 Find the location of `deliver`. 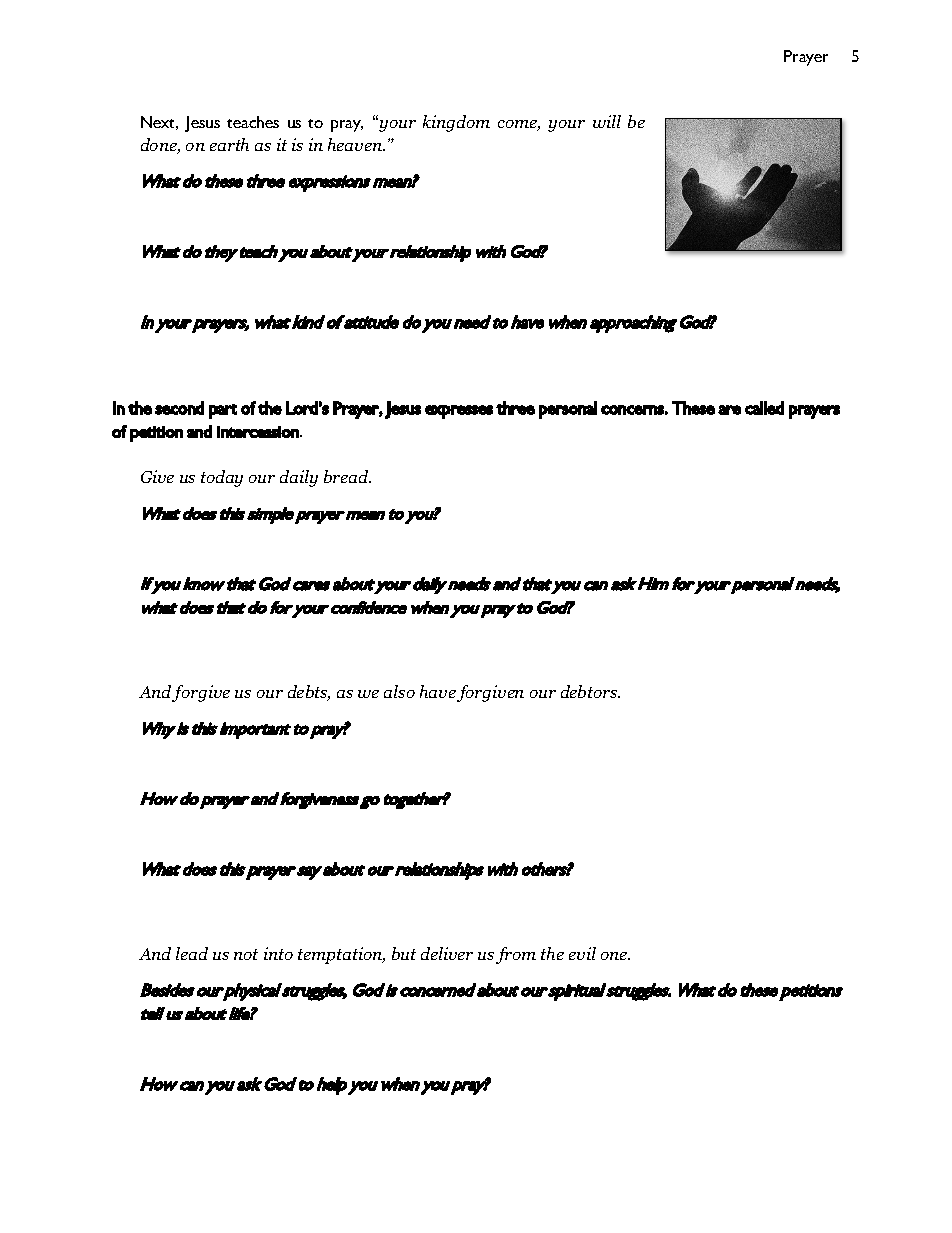

deliver is located at coordinates (447, 953).
